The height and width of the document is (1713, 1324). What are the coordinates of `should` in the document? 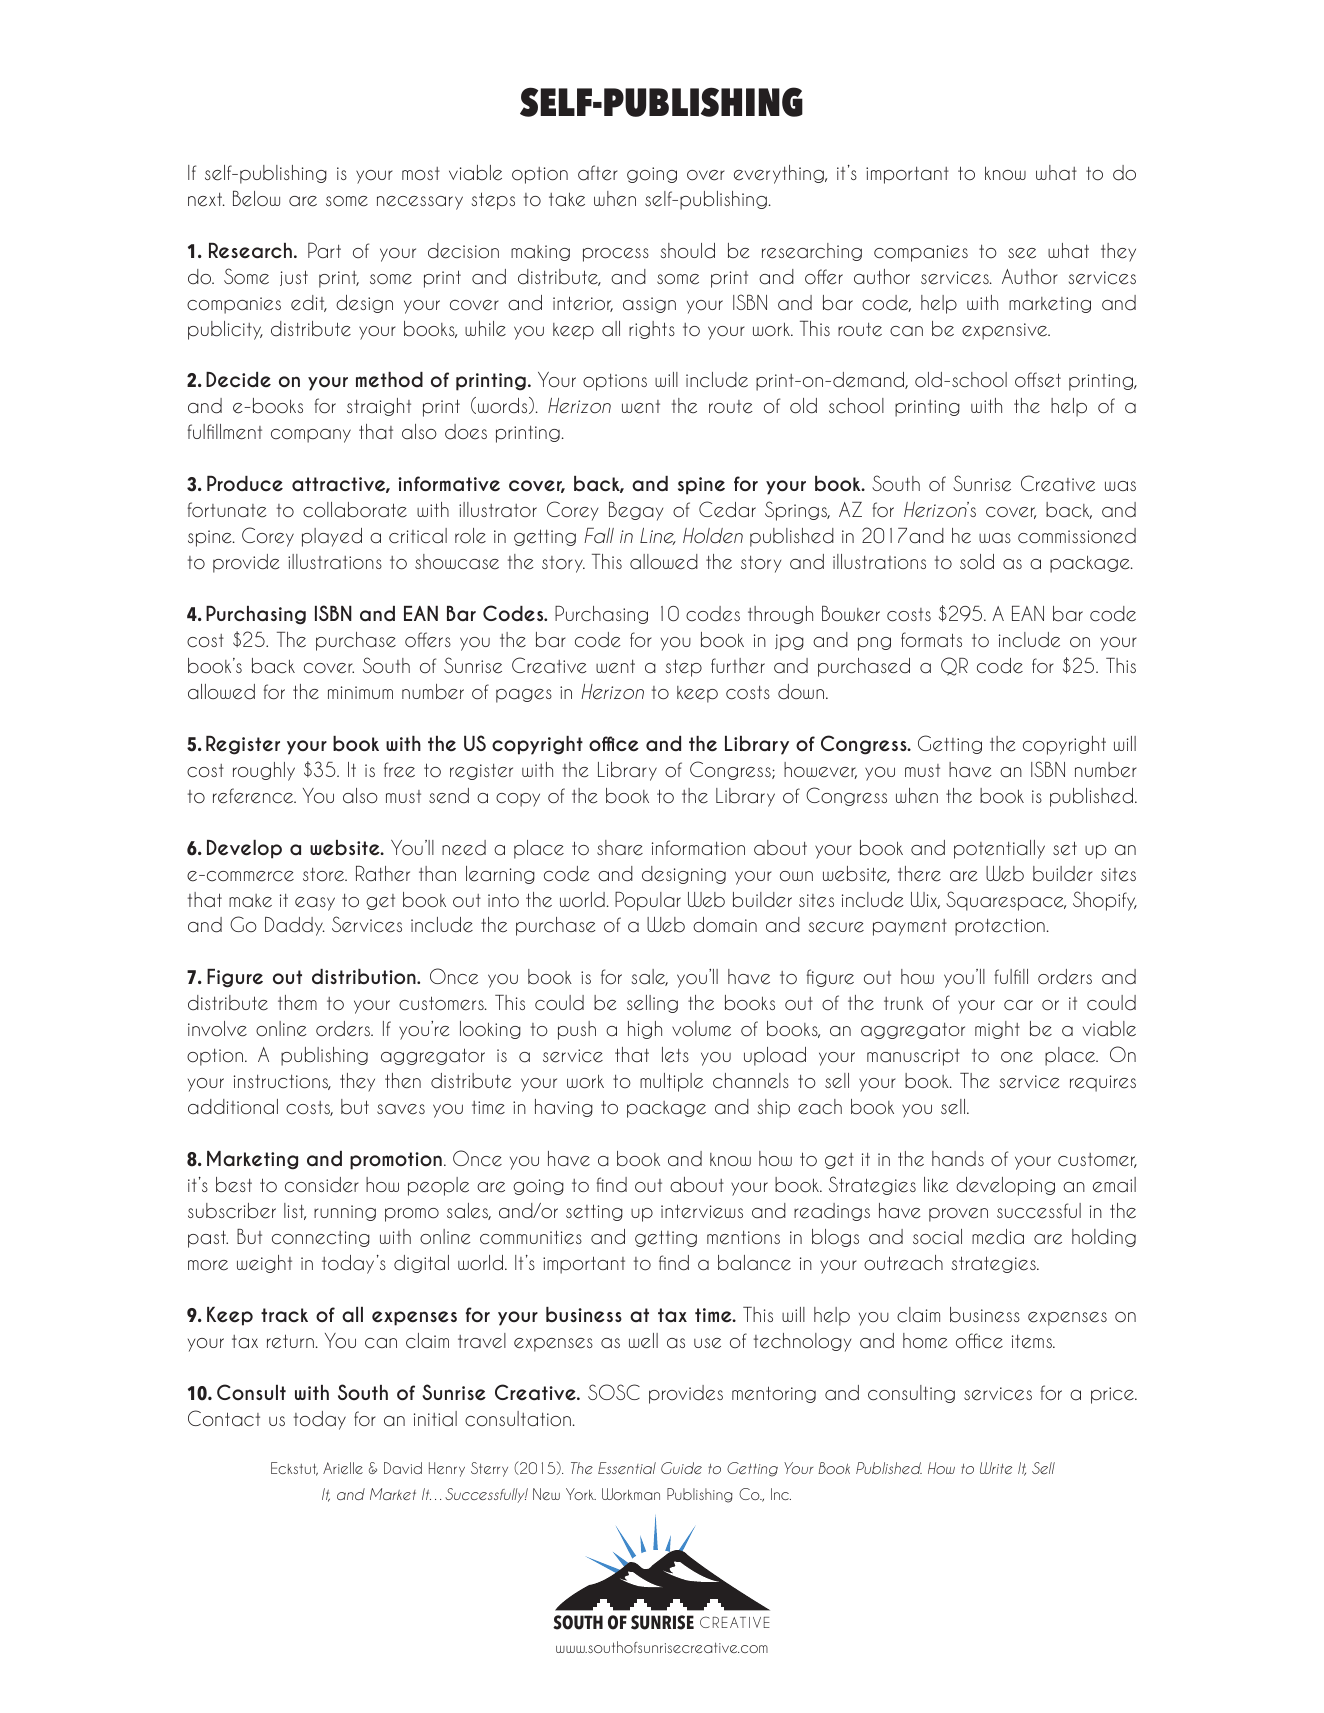 It's located at (688, 251).
